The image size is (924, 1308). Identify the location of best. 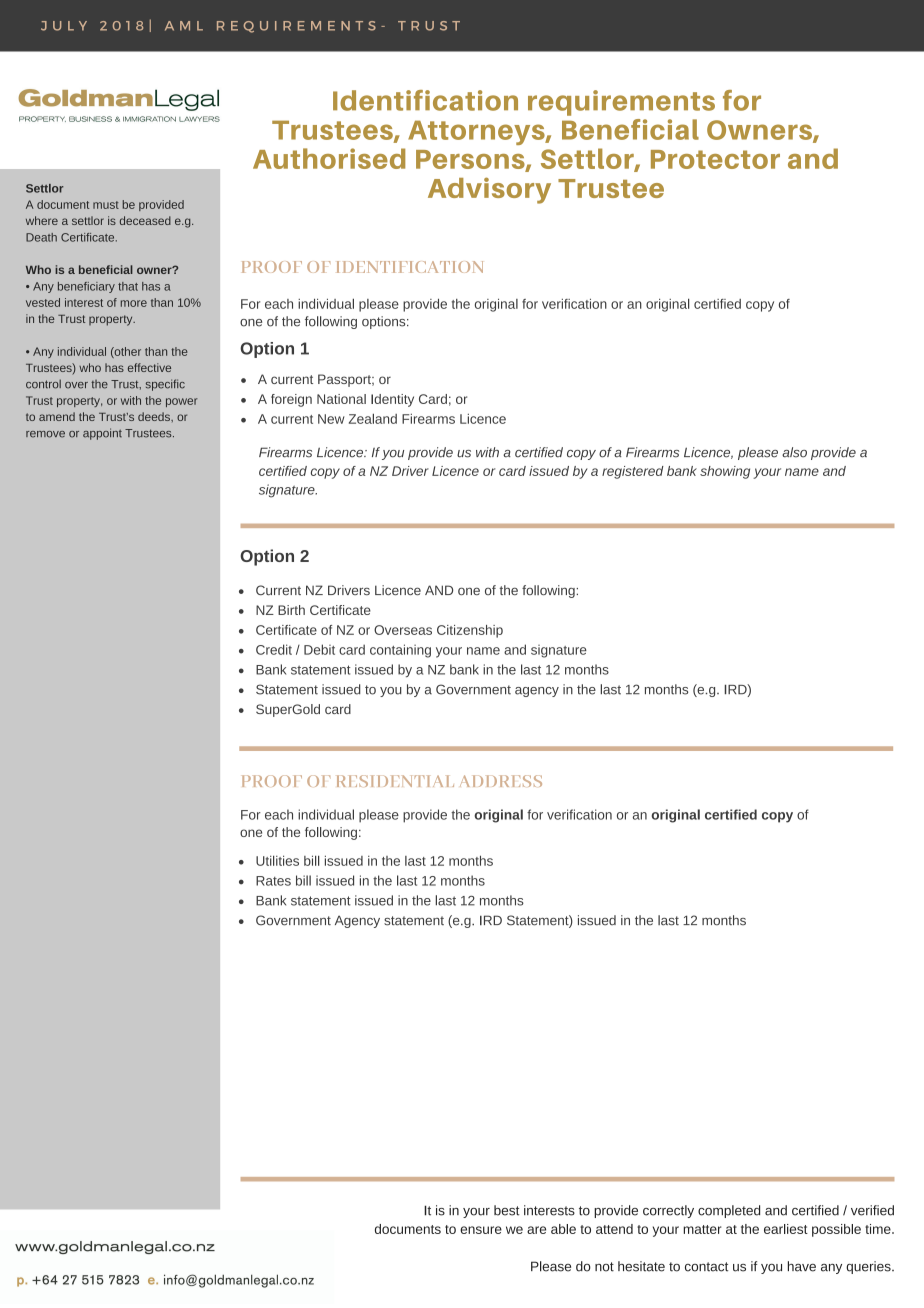
(507, 1210).
